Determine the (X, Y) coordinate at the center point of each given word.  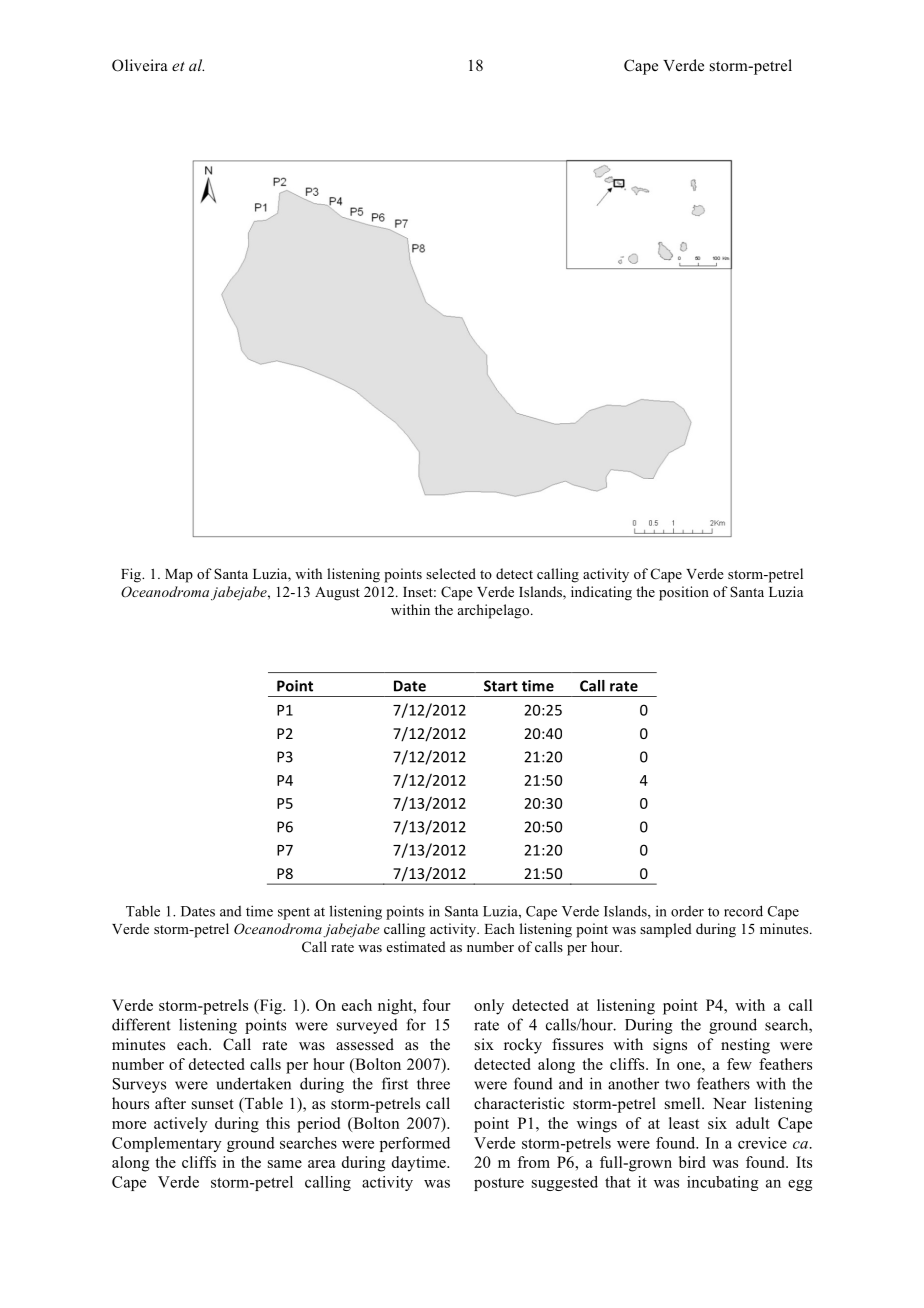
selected (451, 573)
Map (179, 576)
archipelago (493, 611)
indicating (601, 593)
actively (181, 1125)
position (684, 593)
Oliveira (140, 65)
